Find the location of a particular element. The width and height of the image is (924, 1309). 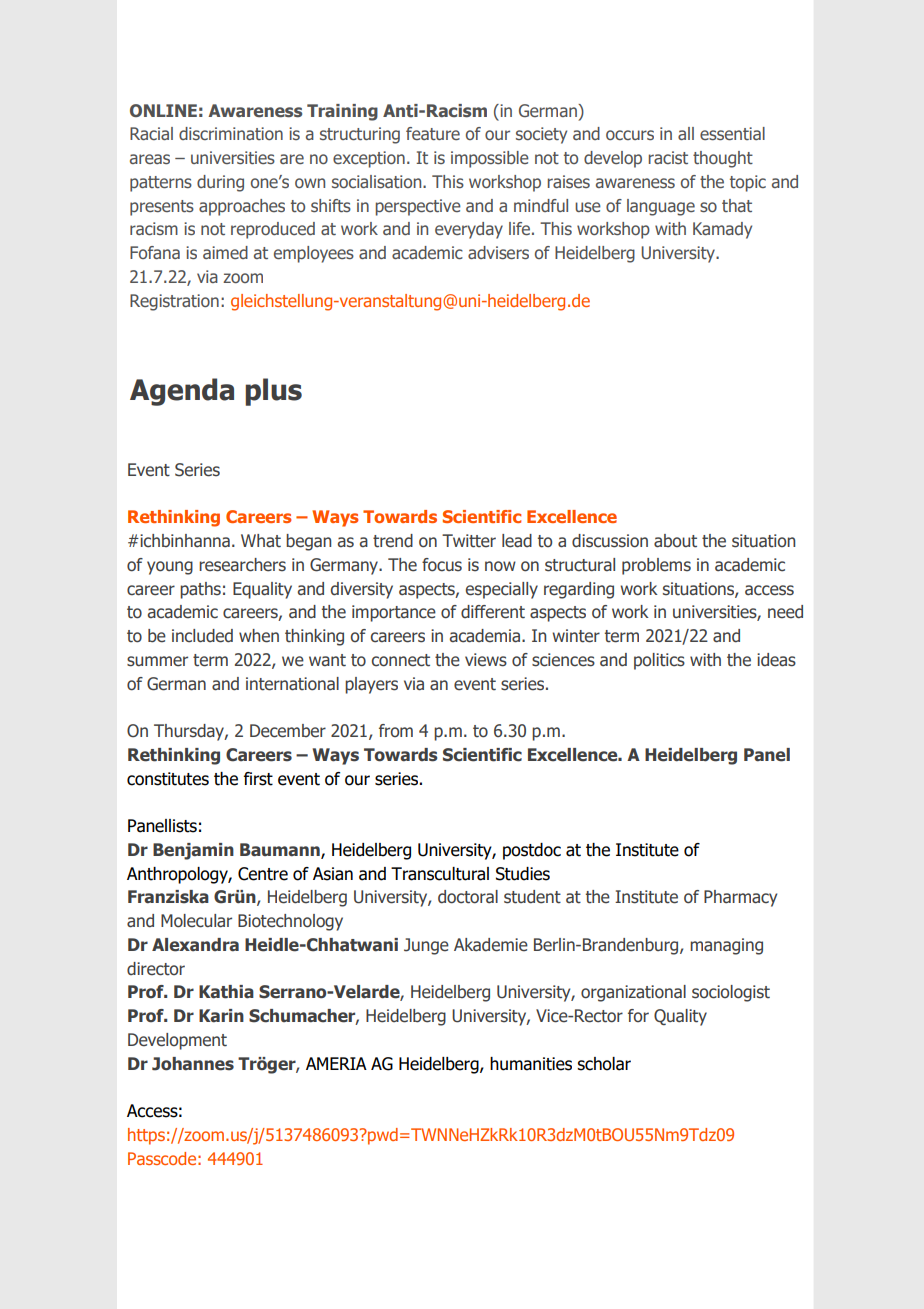

discrimination is located at coordinates (231, 133).
